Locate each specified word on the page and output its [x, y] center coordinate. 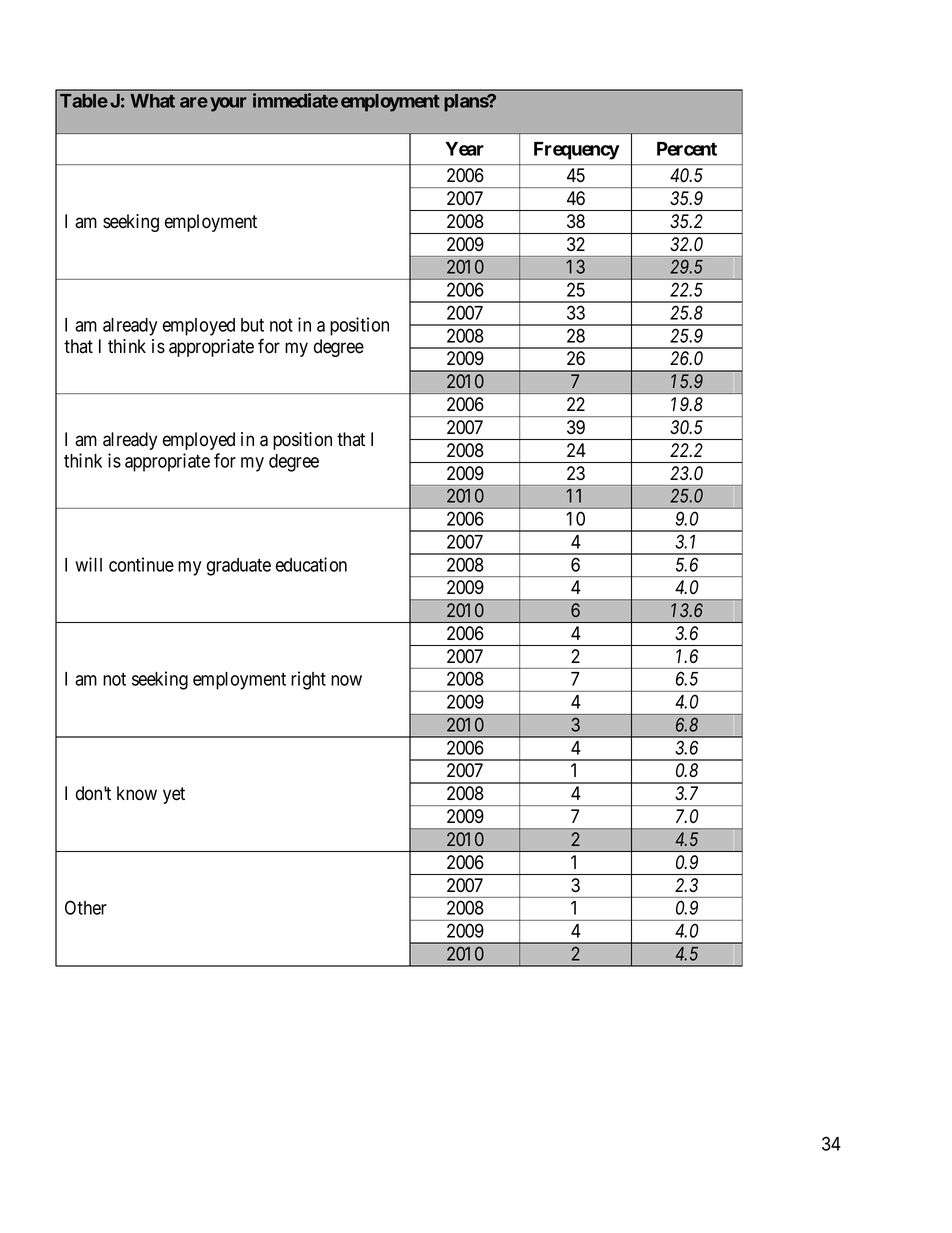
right [308, 680]
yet [174, 795]
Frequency [577, 151]
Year [464, 149]
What [152, 101]
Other [86, 907]
